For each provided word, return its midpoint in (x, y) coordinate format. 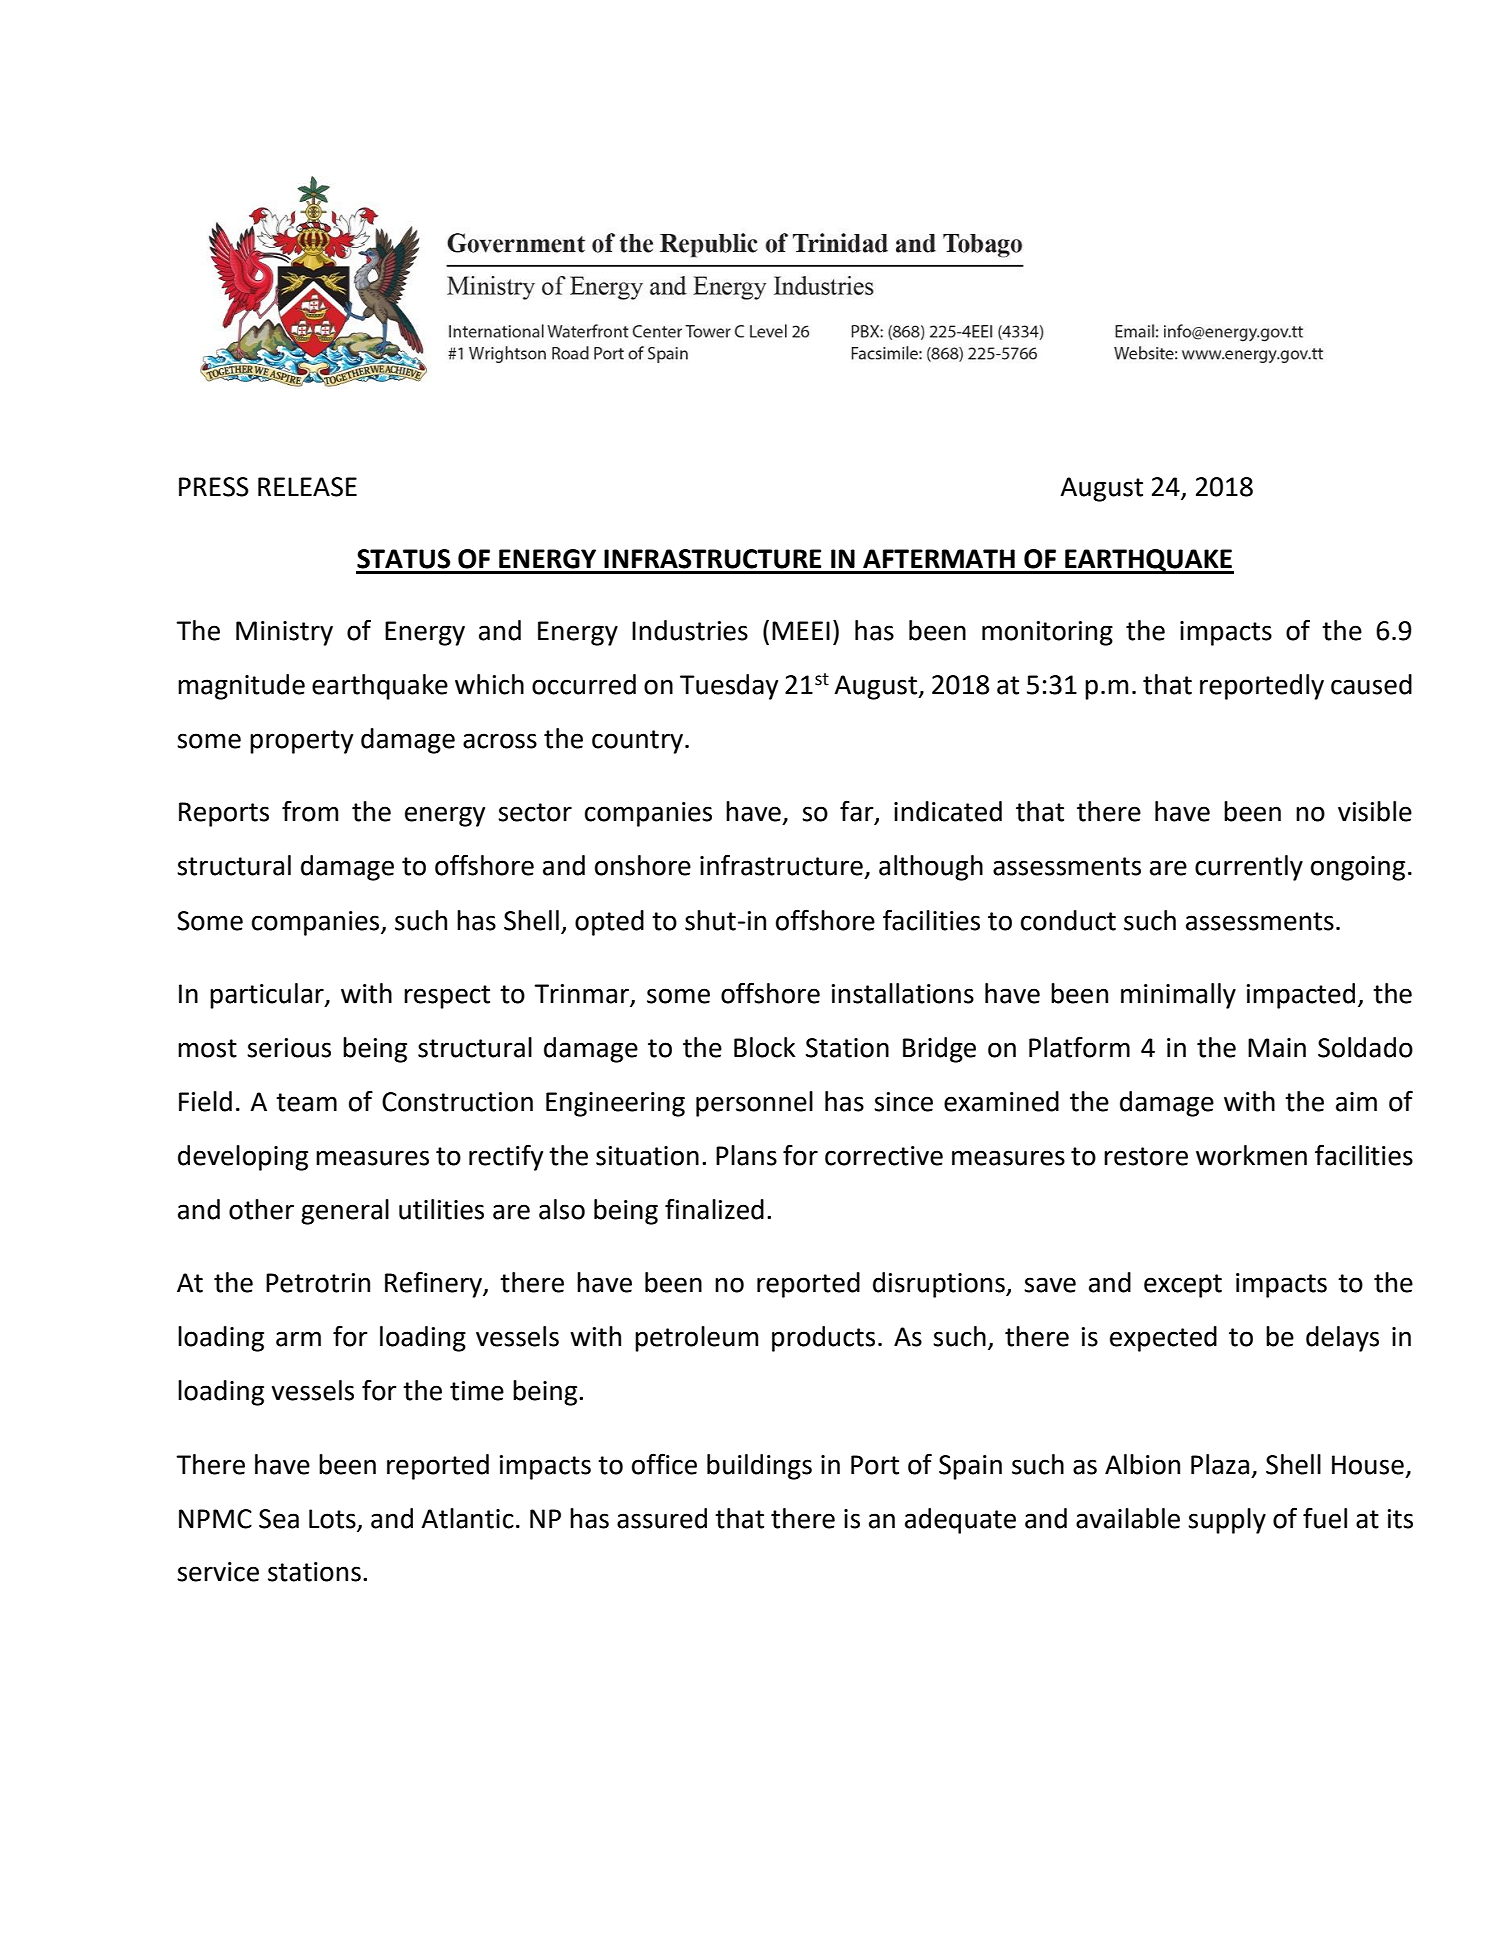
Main (1277, 1048)
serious (289, 1048)
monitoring (1047, 633)
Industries (690, 630)
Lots (332, 1519)
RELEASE (307, 487)
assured (662, 1518)
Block (764, 1047)
